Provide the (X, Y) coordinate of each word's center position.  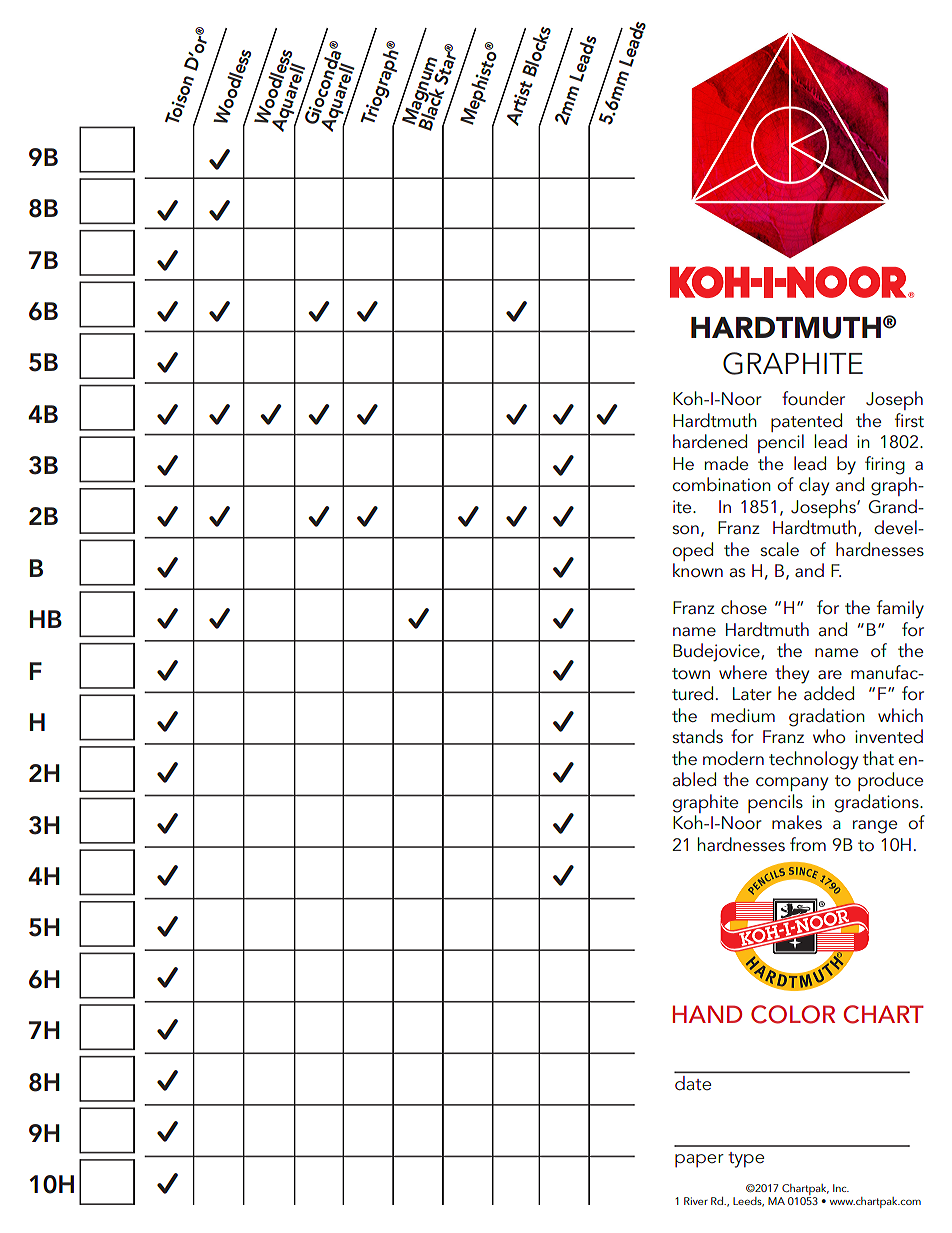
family (900, 609)
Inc (841, 1188)
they (792, 674)
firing (885, 465)
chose (744, 607)
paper (699, 1160)
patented (806, 422)
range (875, 827)
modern (733, 758)
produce (890, 781)
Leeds (748, 1202)
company (792, 784)
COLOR (793, 1014)
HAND (707, 1014)
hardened (710, 441)
